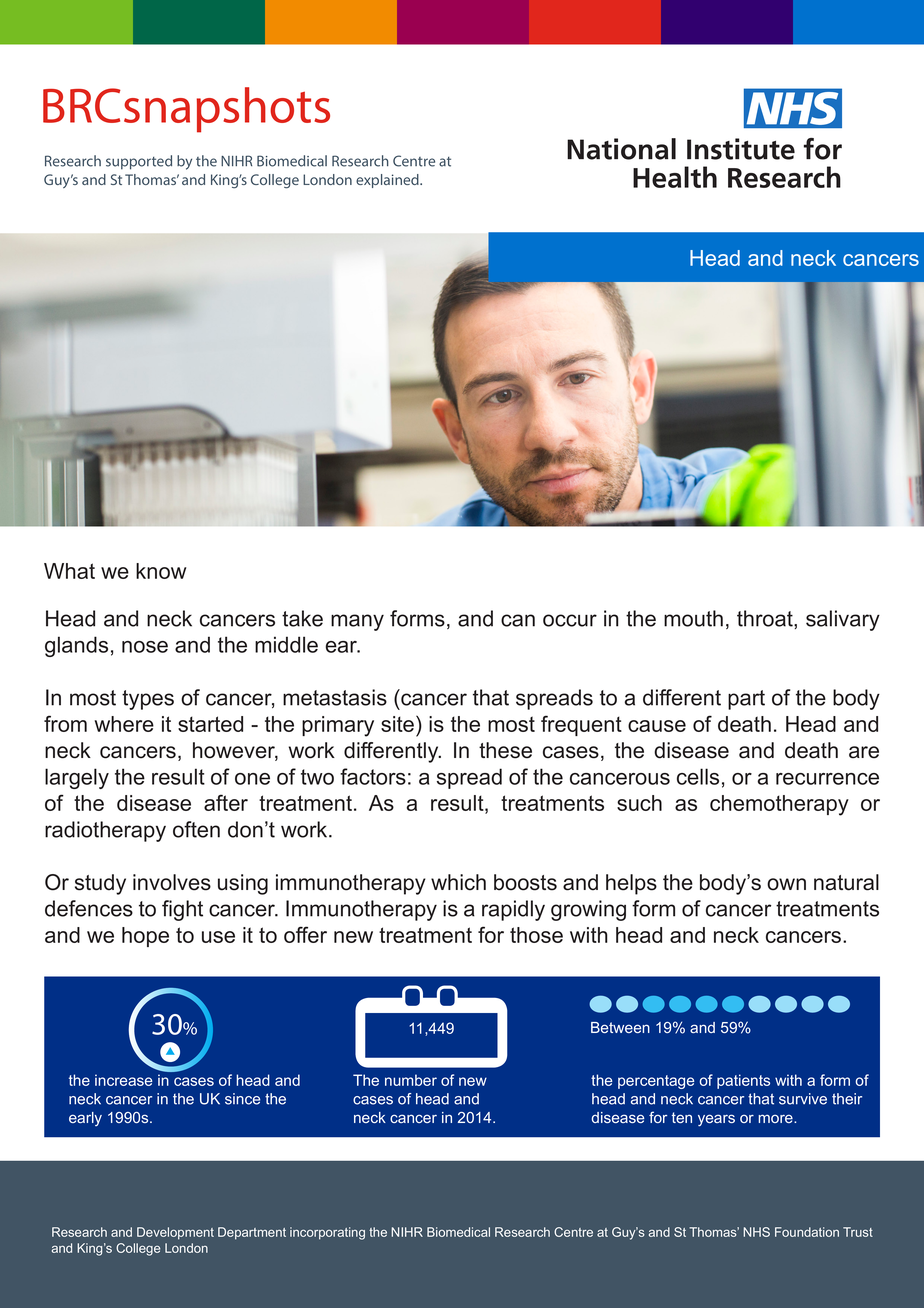  What do you see at coordinates (148, 700) in the image?
I see `types` at bounding box center [148, 700].
